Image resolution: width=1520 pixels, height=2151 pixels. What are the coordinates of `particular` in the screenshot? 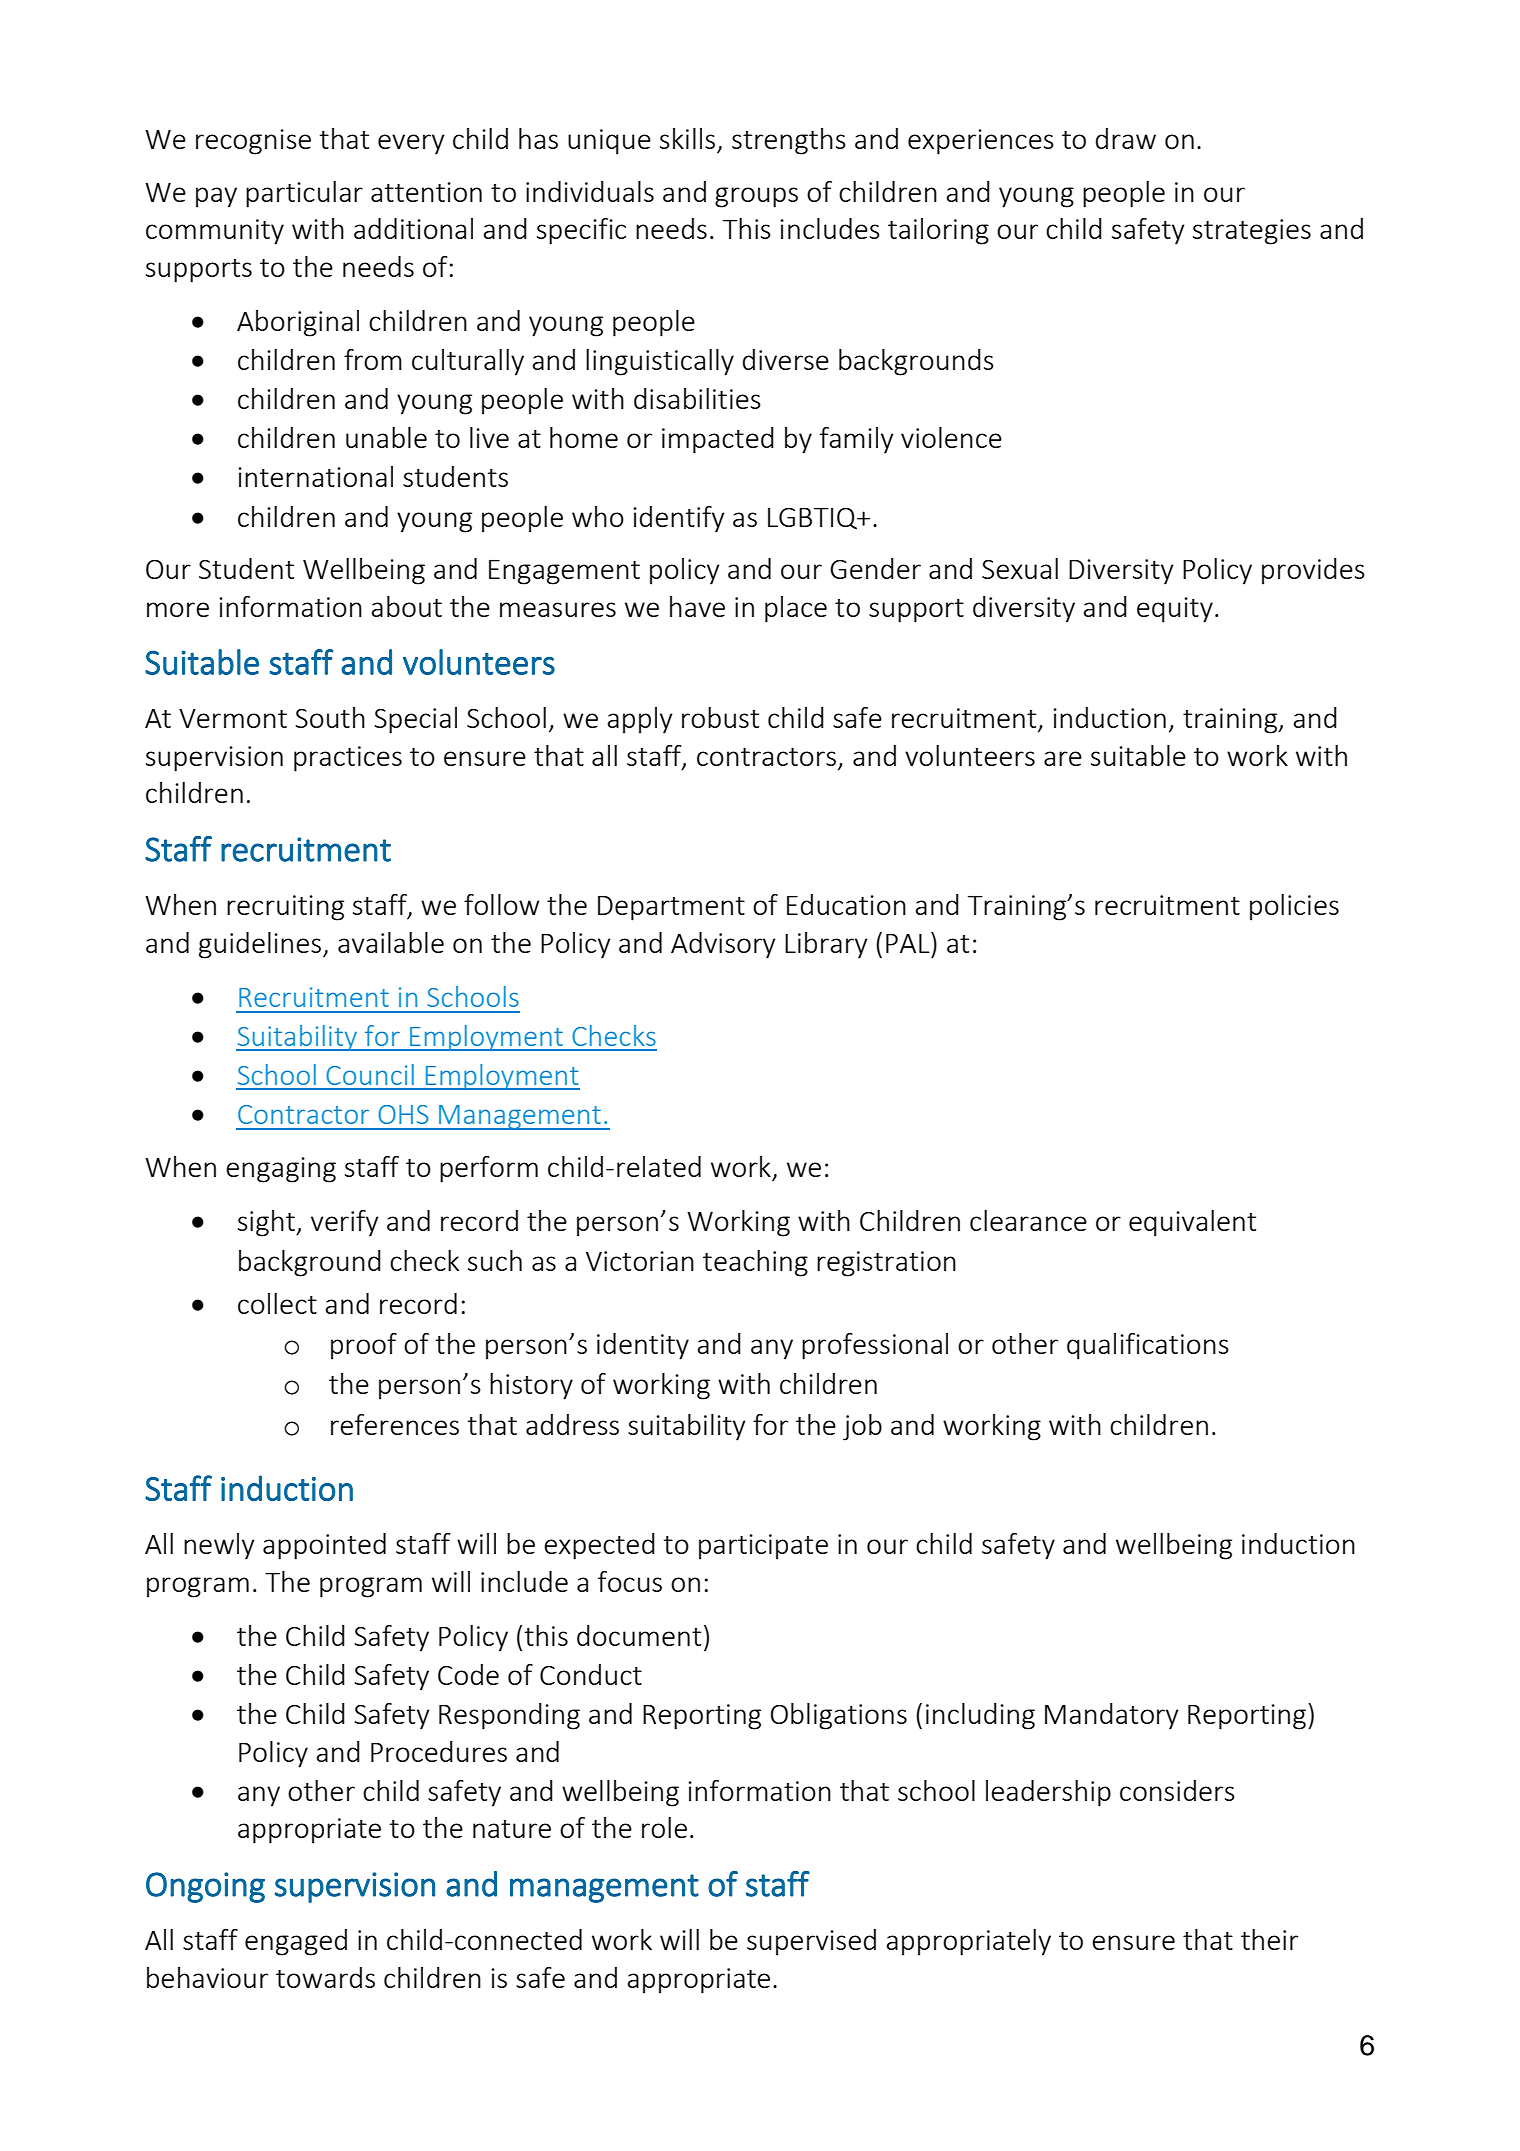 It's located at (304, 194).
